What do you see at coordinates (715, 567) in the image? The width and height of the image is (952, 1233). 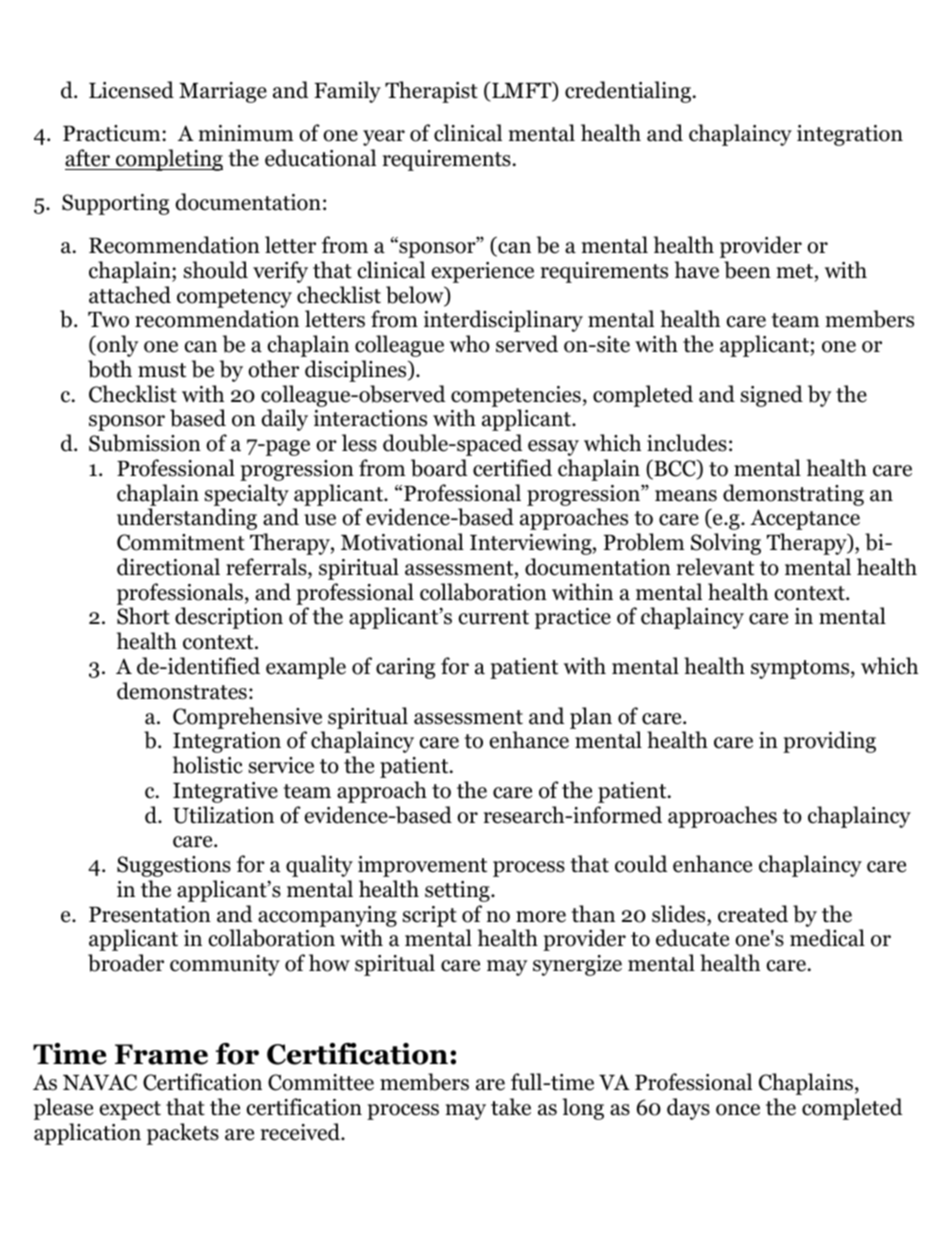 I see `relevant` at bounding box center [715, 567].
